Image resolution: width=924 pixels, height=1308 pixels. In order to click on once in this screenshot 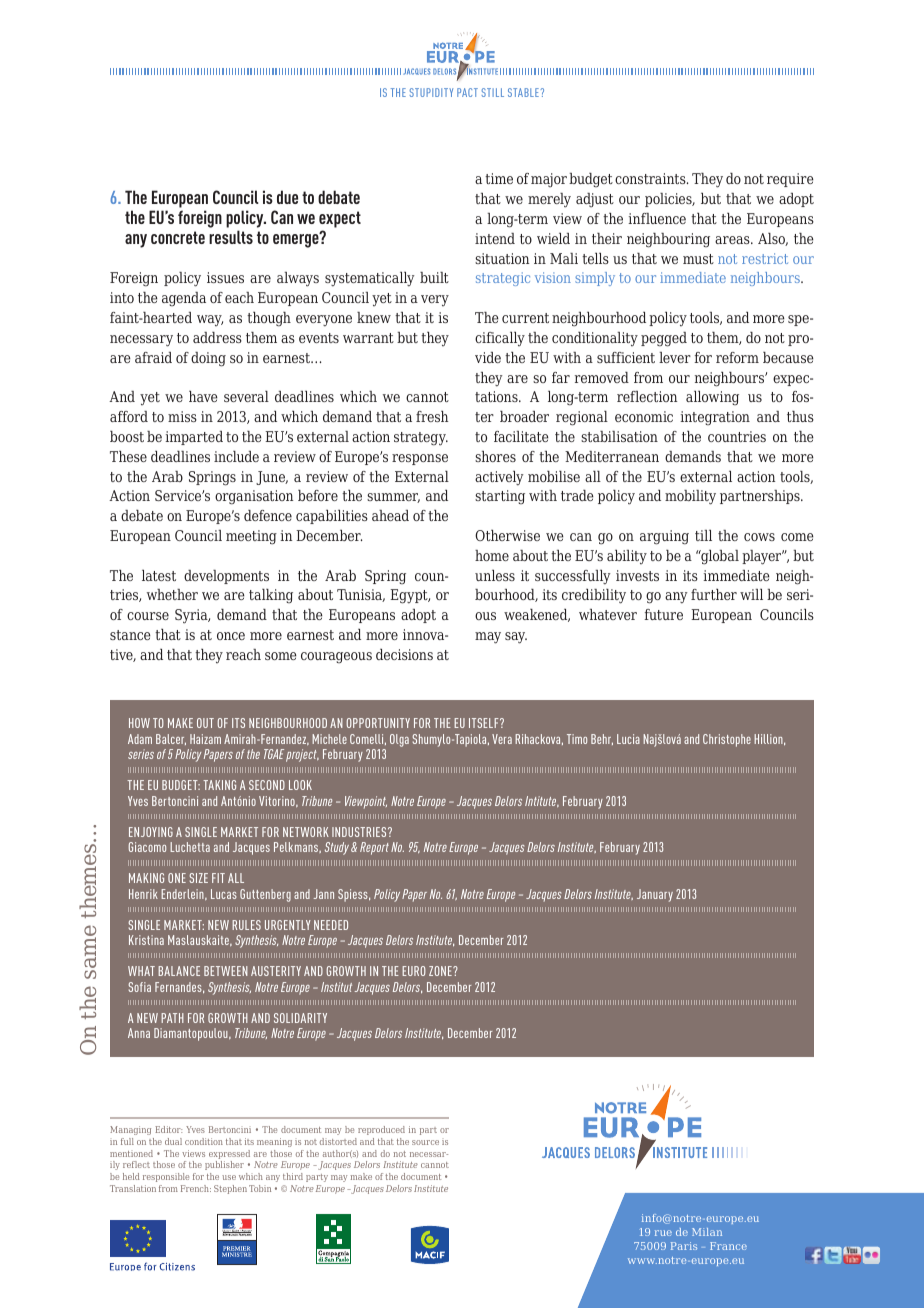, I will do `click(231, 636)`.
